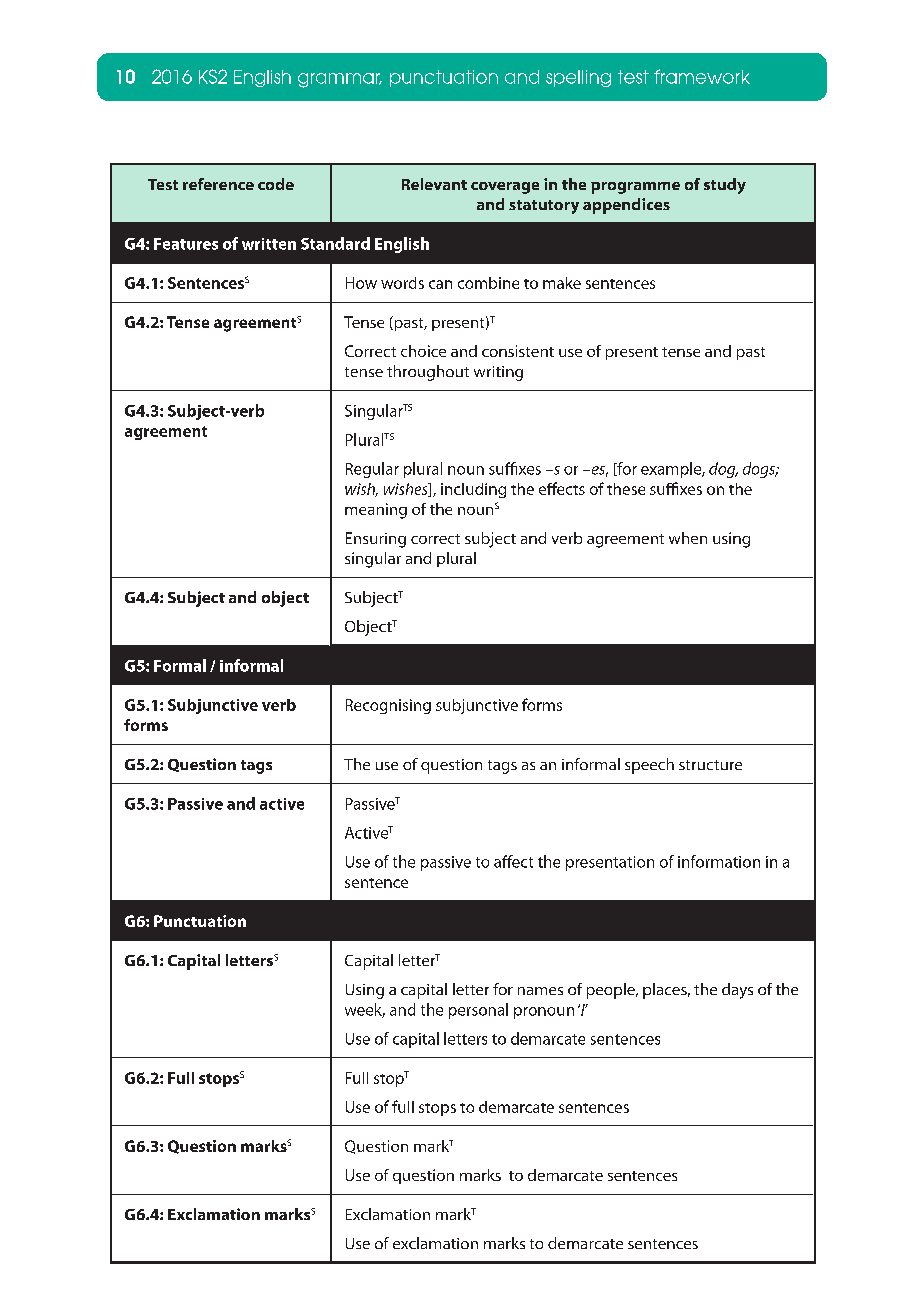 The height and width of the screenshot is (1308, 924). Describe the element at coordinates (513, 861) in the screenshot. I see `affect` at that location.
